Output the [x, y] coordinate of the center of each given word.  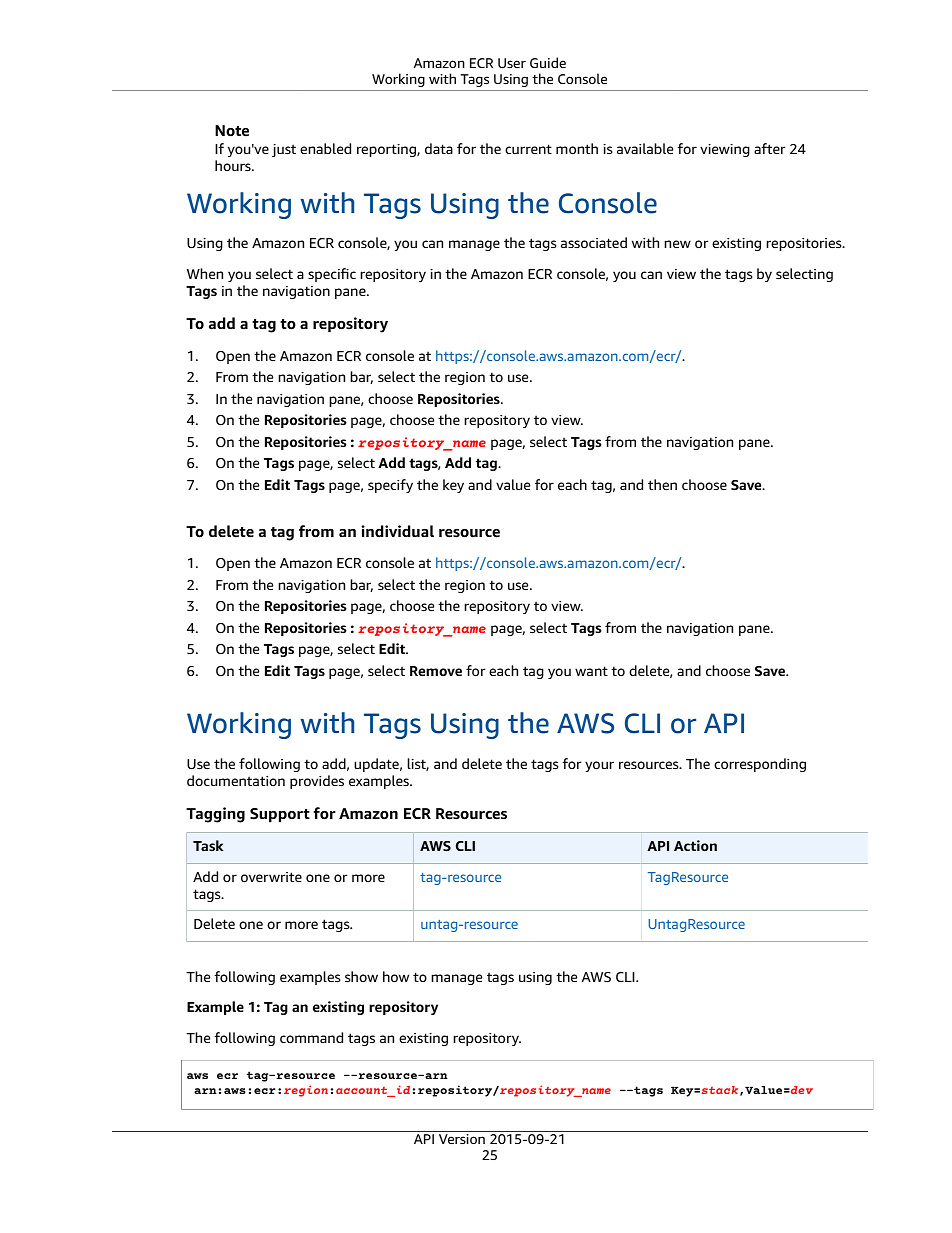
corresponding [760, 765]
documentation [236, 780]
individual [397, 531]
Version [462, 1137]
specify [390, 486]
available [645, 148]
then [662, 484]
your [599, 766]
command [311, 1037]
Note [232, 131]
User [512, 63]
